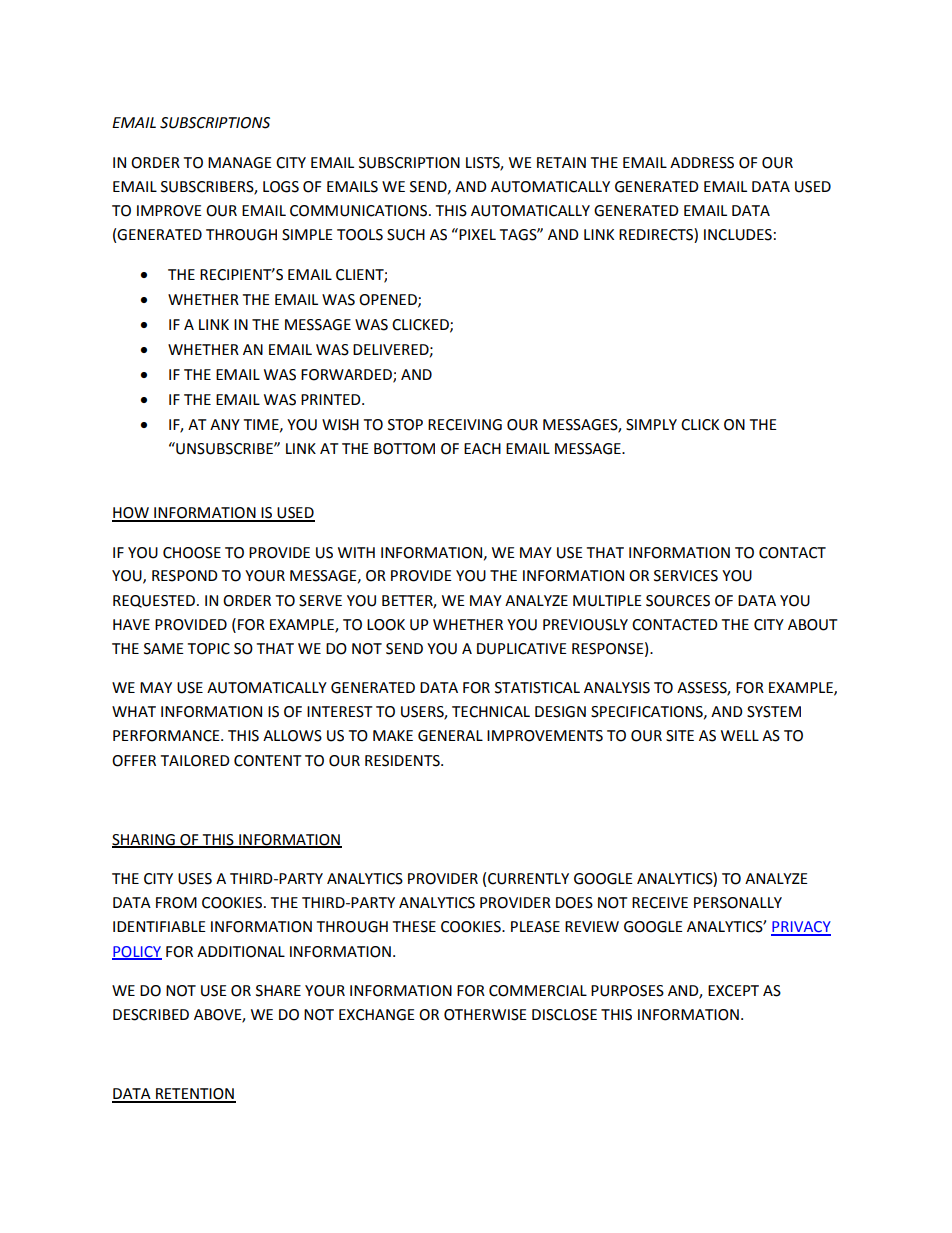 This screenshot has width=952, height=1233. What do you see at coordinates (356, 552) in the screenshot?
I see `WITH` at bounding box center [356, 552].
